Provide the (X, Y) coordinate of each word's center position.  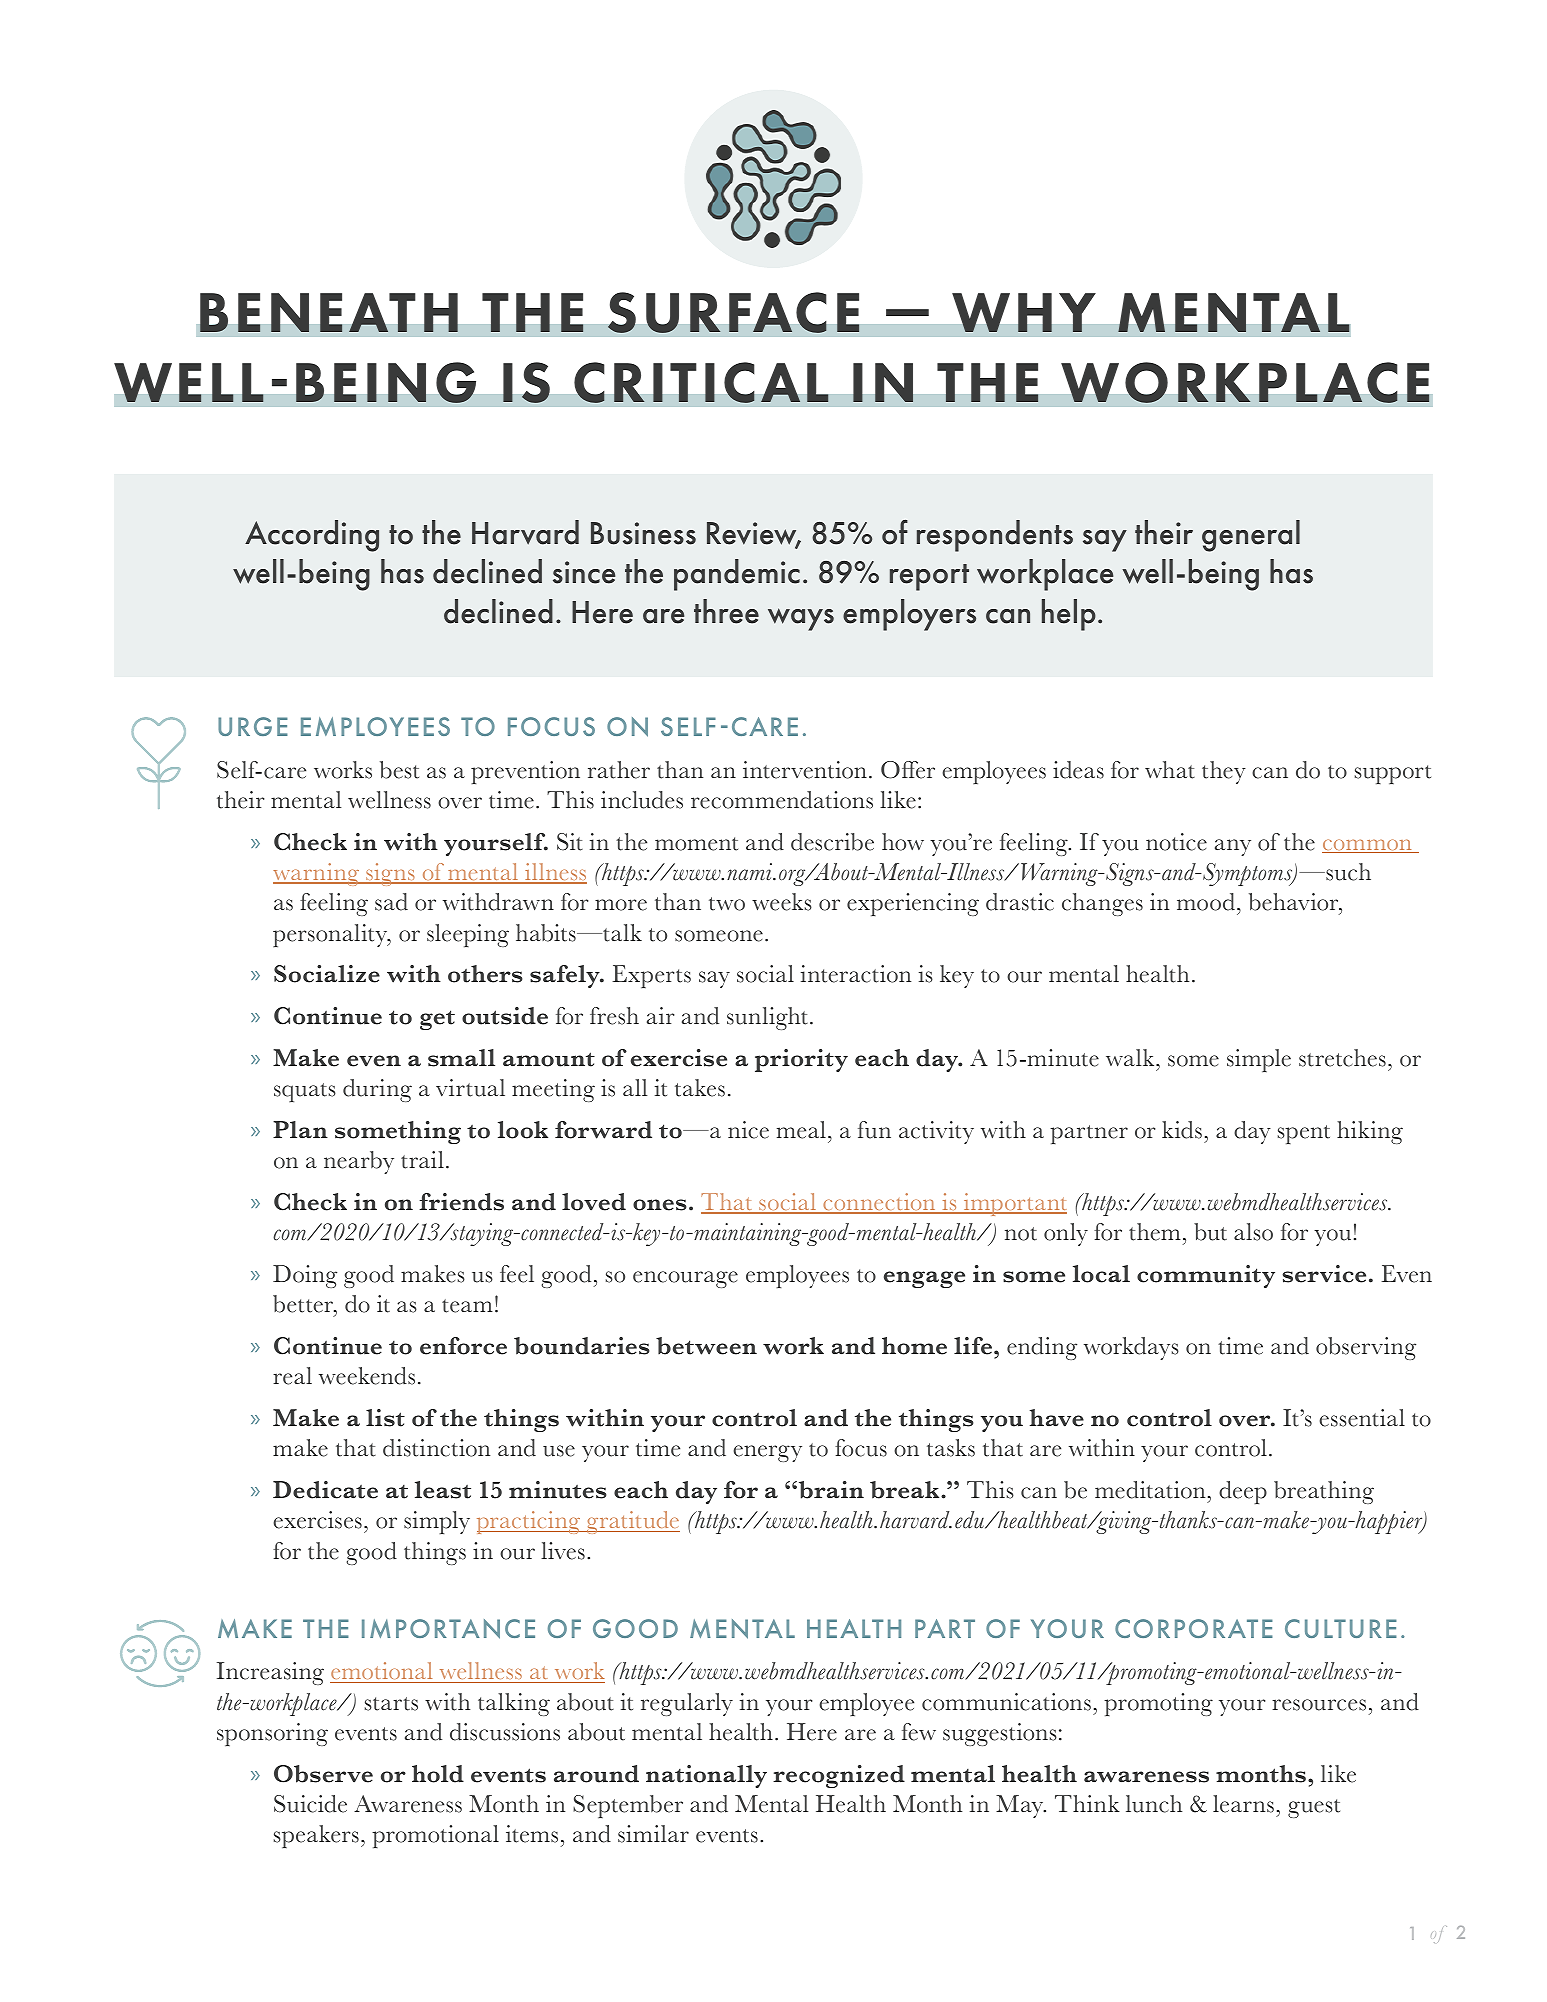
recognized (839, 1776)
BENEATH (329, 312)
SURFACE (734, 312)
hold (438, 1774)
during (377, 1090)
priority (801, 1060)
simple (1259, 1060)
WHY (1024, 312)
